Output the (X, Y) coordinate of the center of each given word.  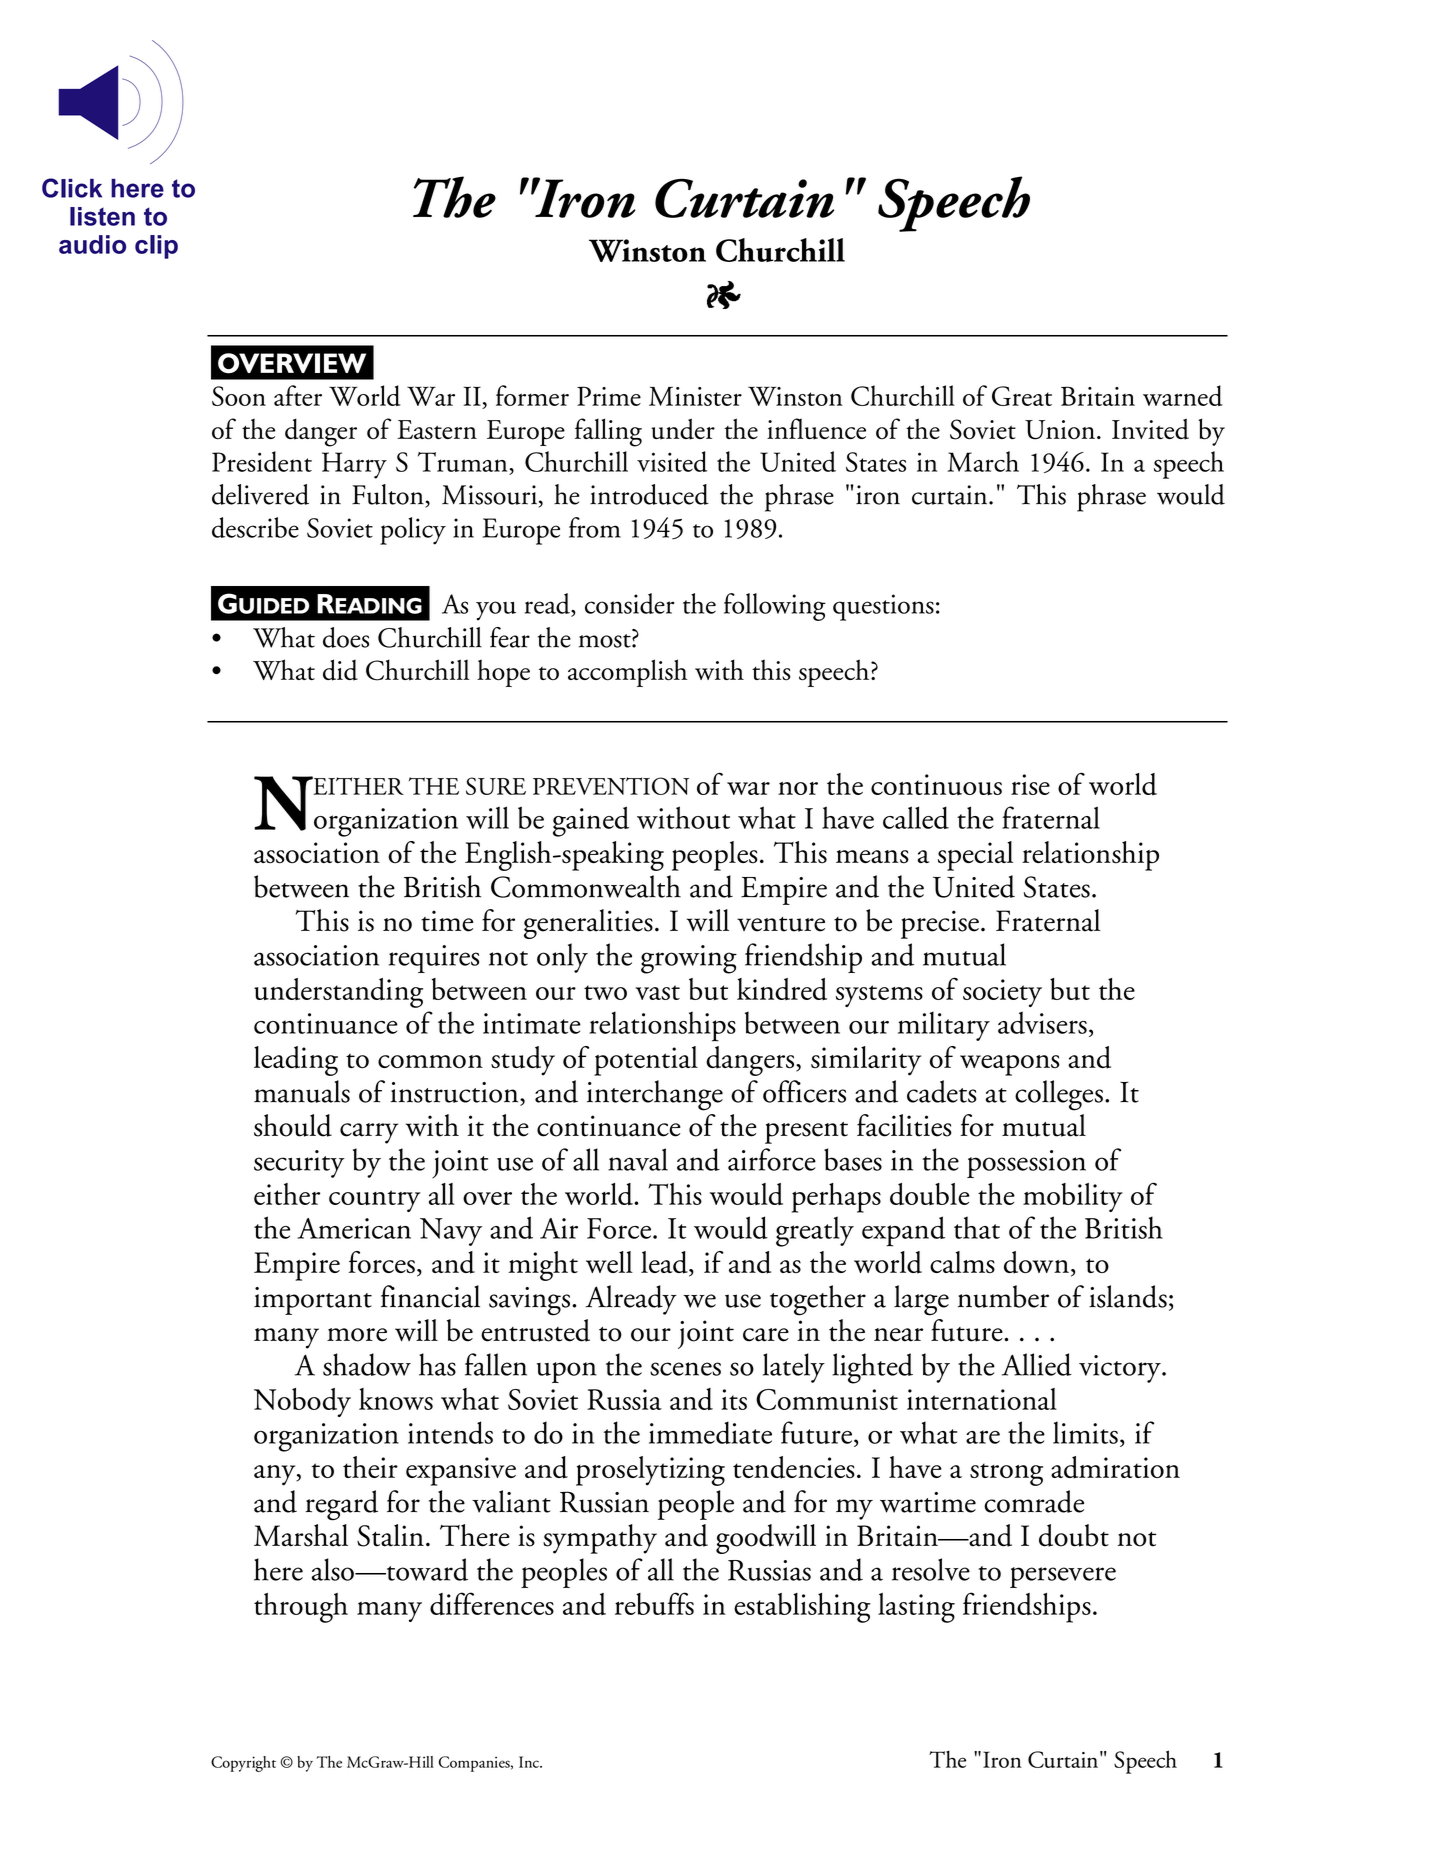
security (299, 1164)
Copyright (243, 1764)
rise (1030, 784)
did (340, 670)
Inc (530, 1762)
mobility (1073, 1197)
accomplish (627, 673)
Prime (609, 396)
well (609, 1262)
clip (156, 247)
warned (1183, 395)
